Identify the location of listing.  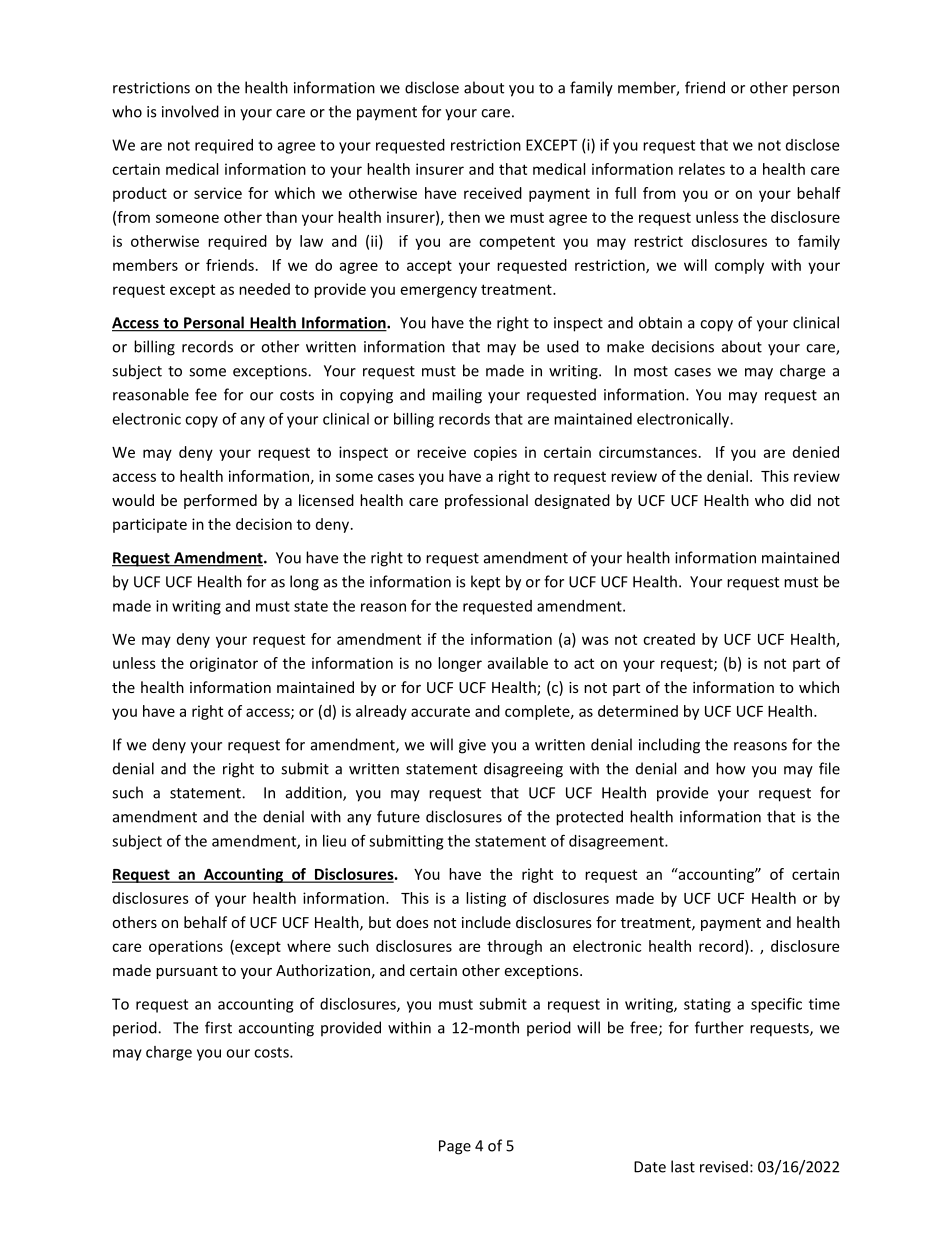
(486, 899).
